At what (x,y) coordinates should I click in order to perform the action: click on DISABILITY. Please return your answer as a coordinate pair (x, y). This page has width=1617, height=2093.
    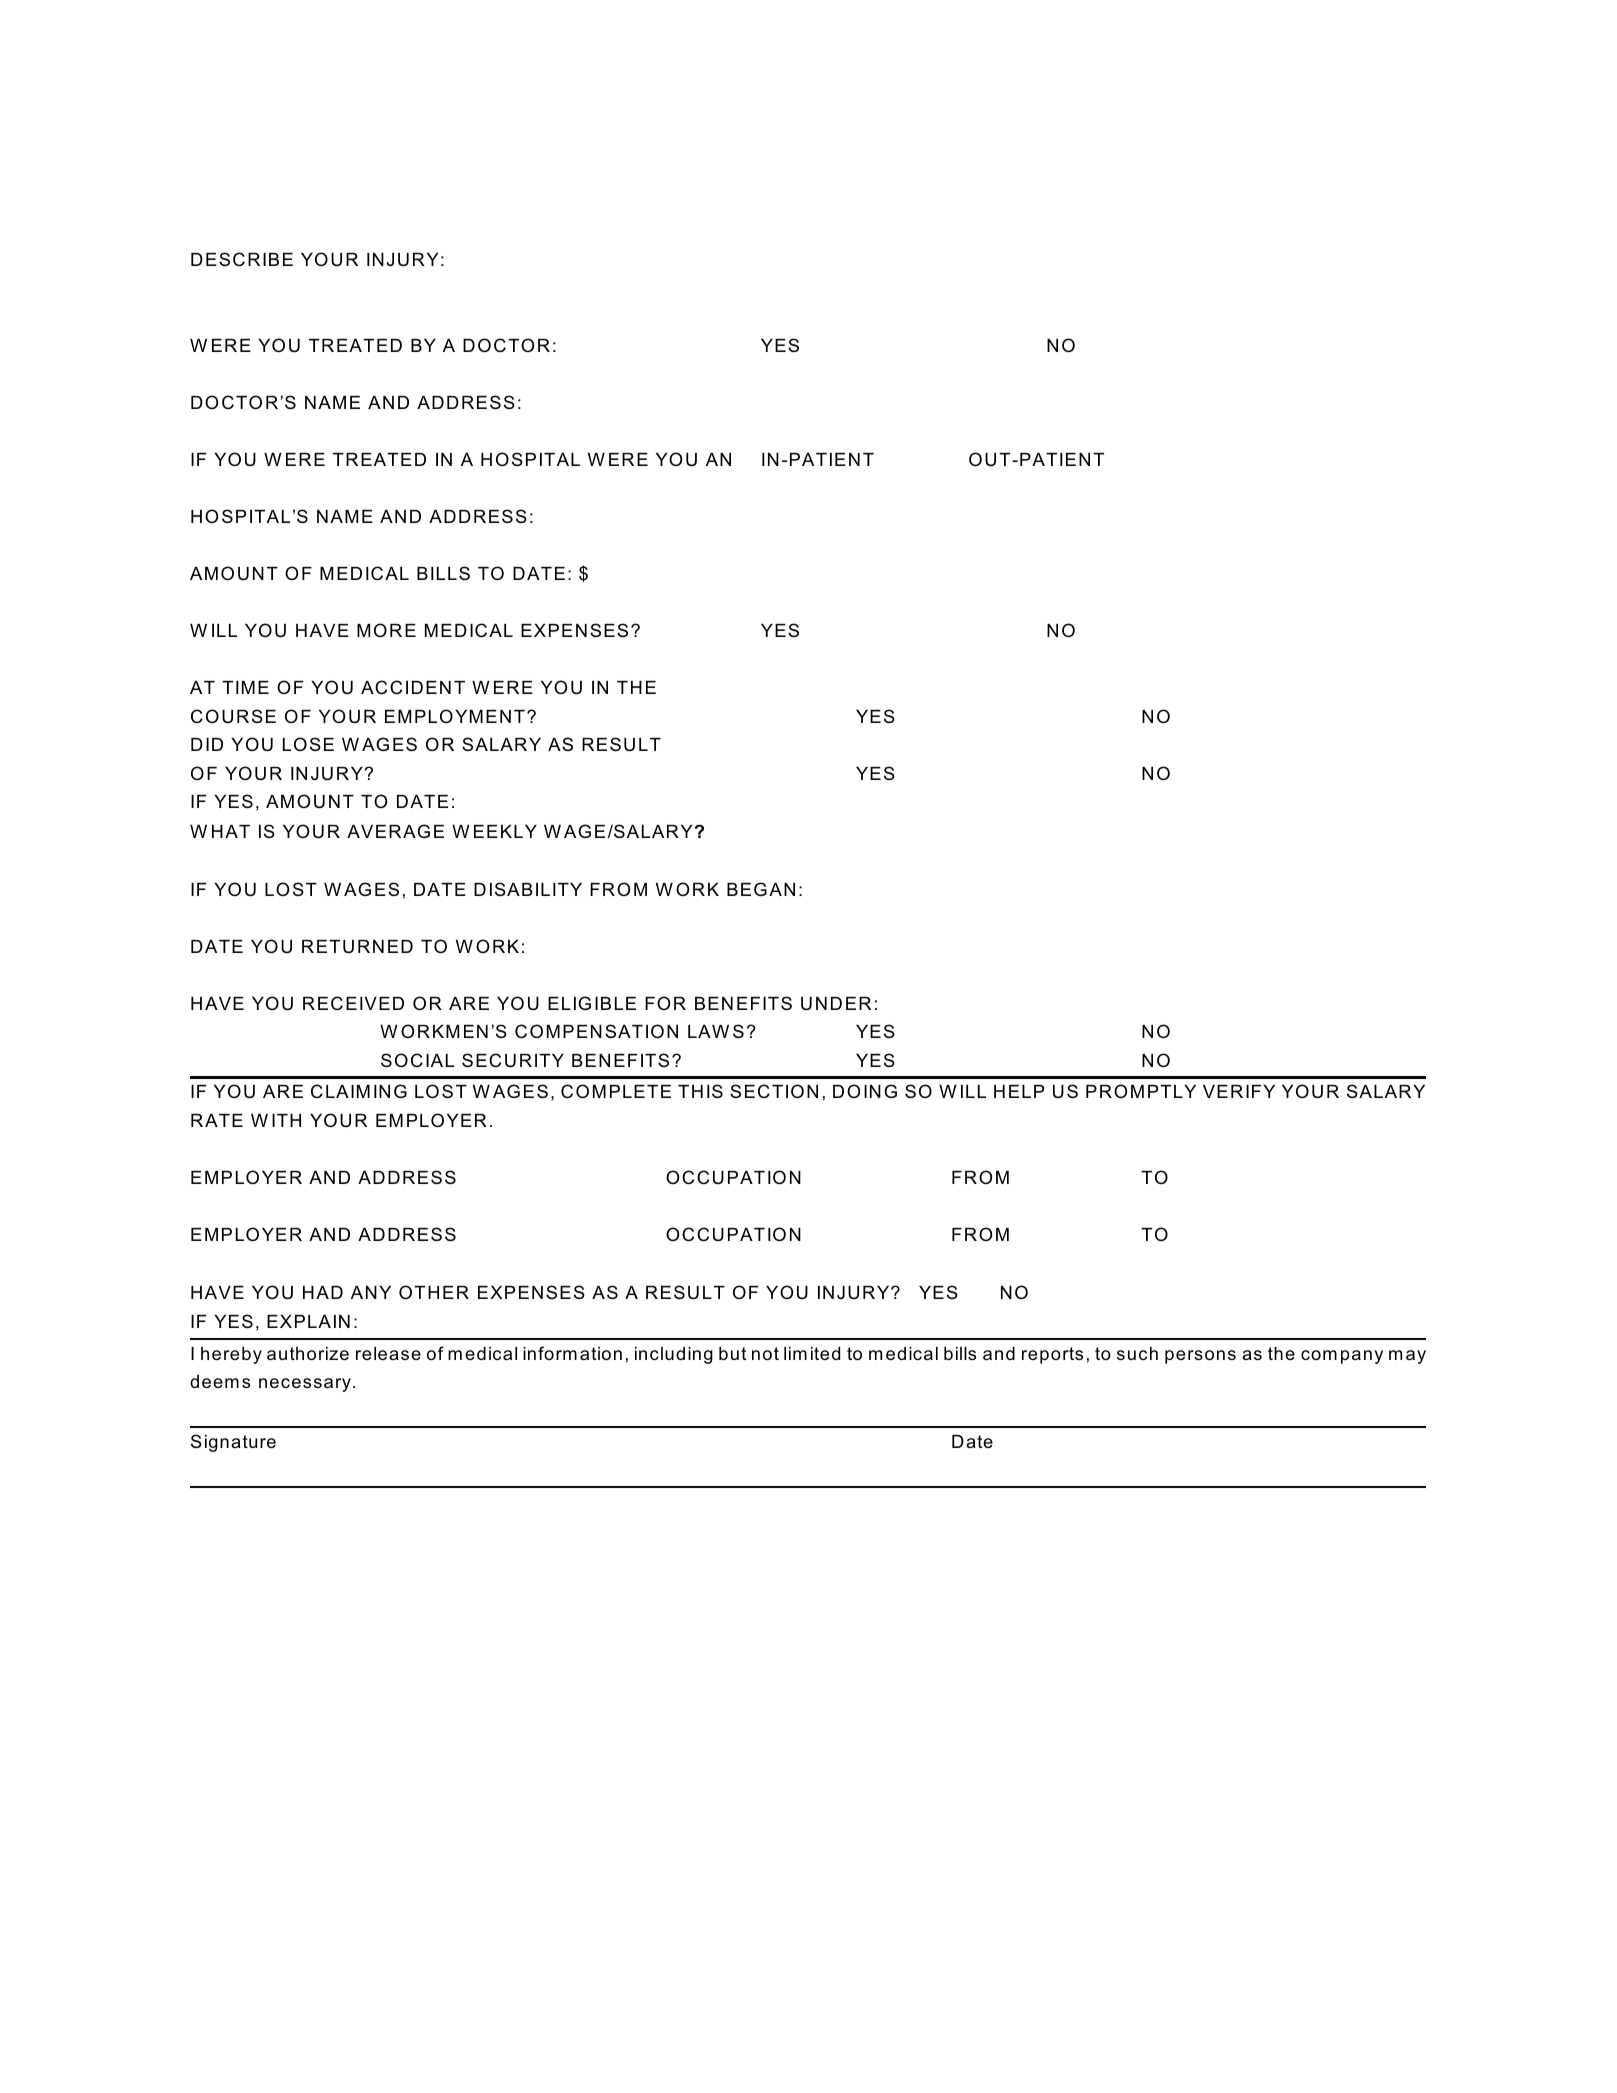
    Looking at the image, I should click on (528, 889).
